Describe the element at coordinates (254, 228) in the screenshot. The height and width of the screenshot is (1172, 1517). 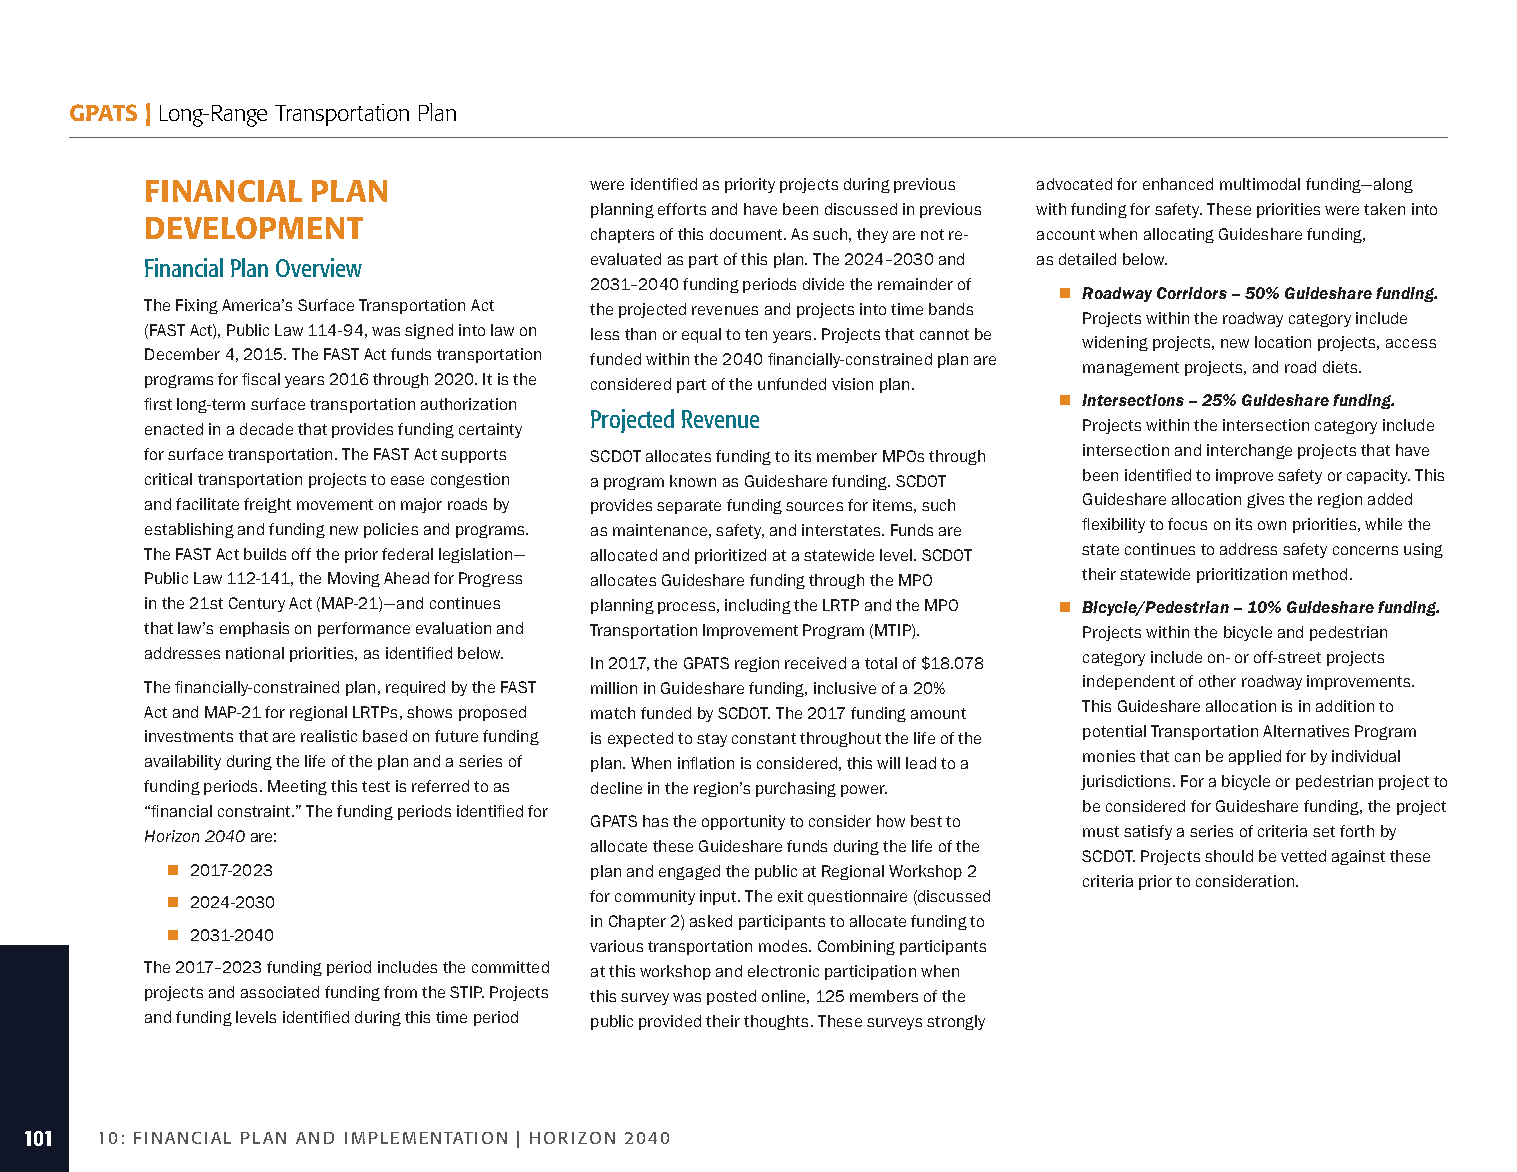
I see `DEVELOPMENT` at that location.
